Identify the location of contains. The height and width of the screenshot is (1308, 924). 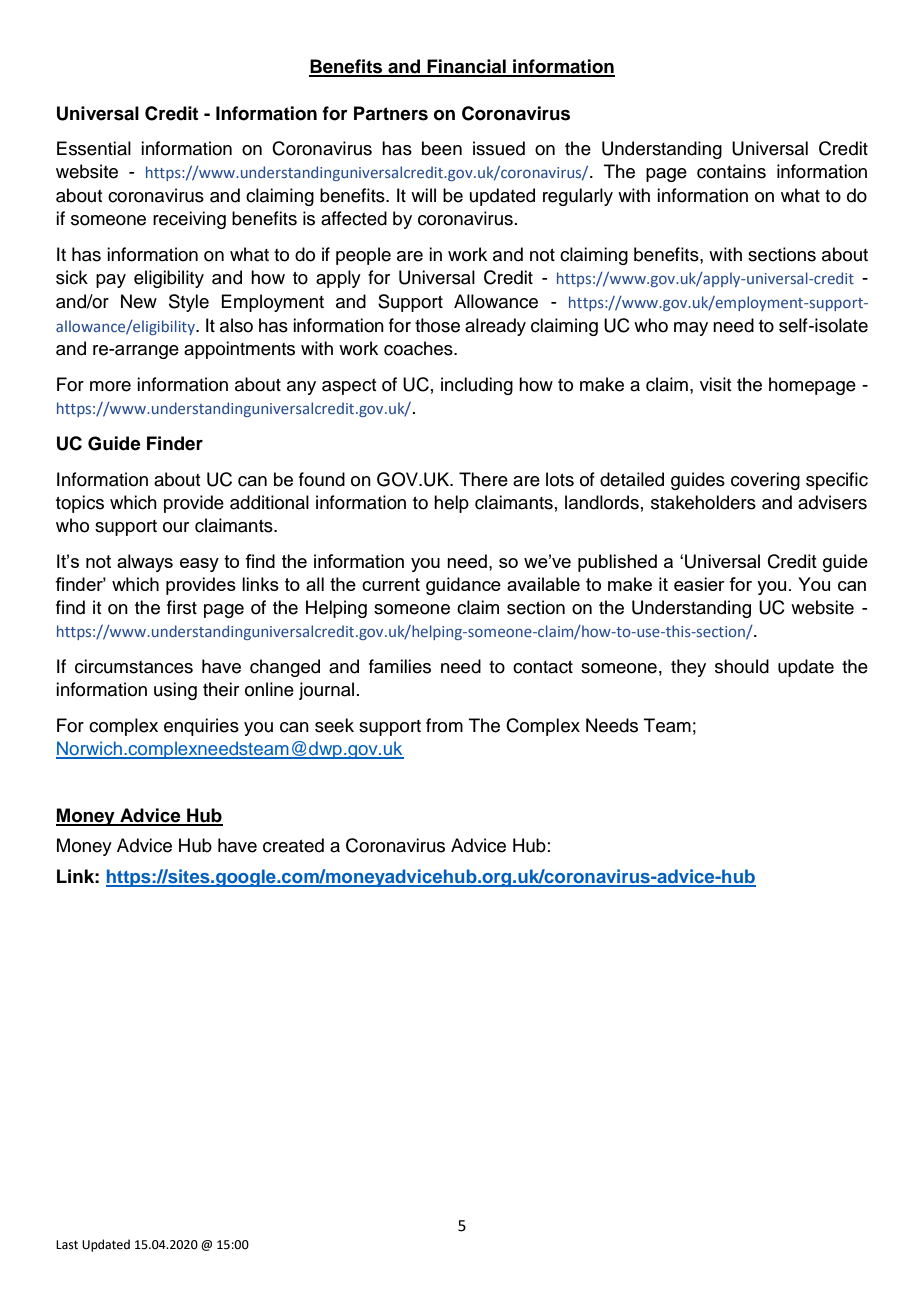
(731, 171).
